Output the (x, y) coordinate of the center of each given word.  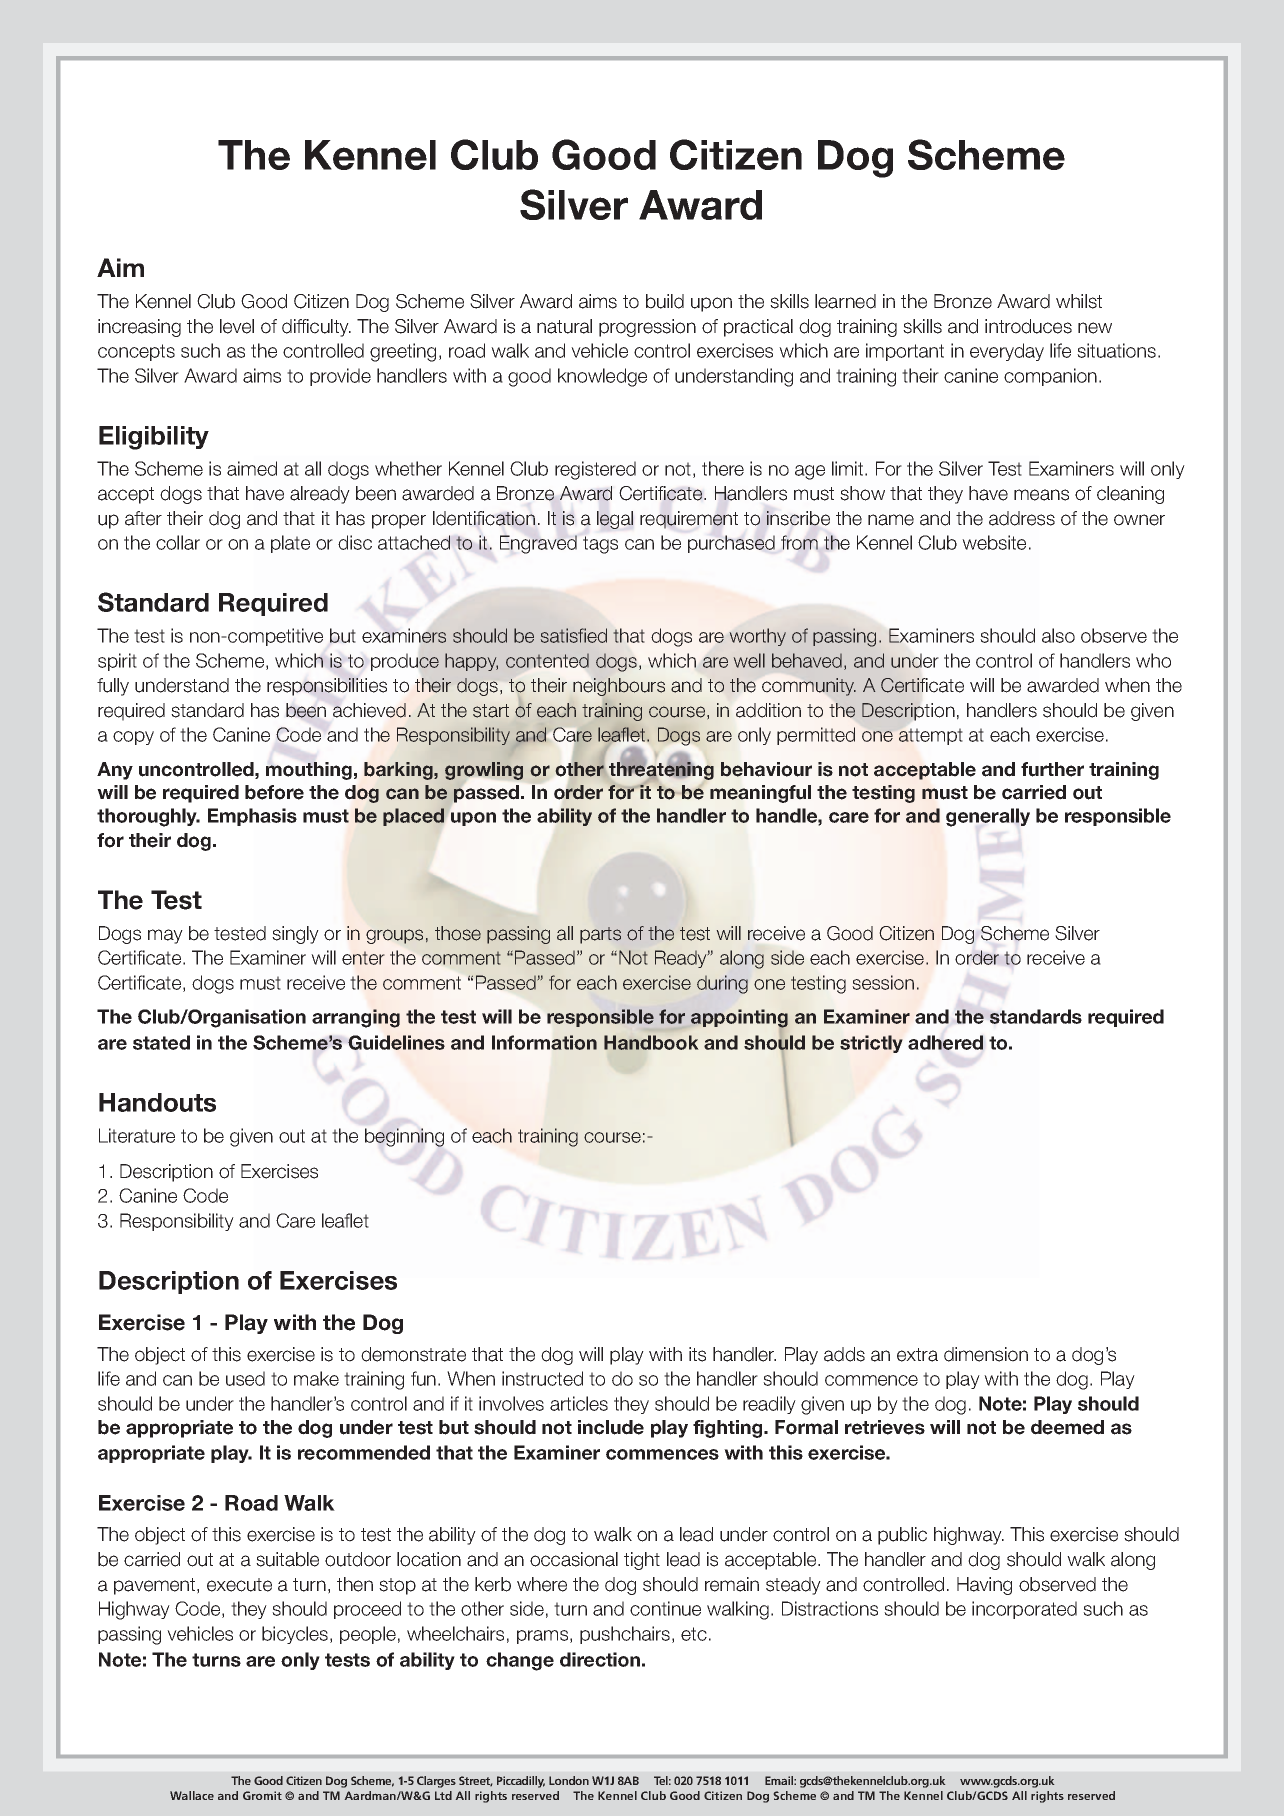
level (237, 326)
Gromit (262, 1795)
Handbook (651, 1042)
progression (647, 328)
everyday (1007, 352)
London (569, 1780)
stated (161, 1042)
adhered (945, 1042)
